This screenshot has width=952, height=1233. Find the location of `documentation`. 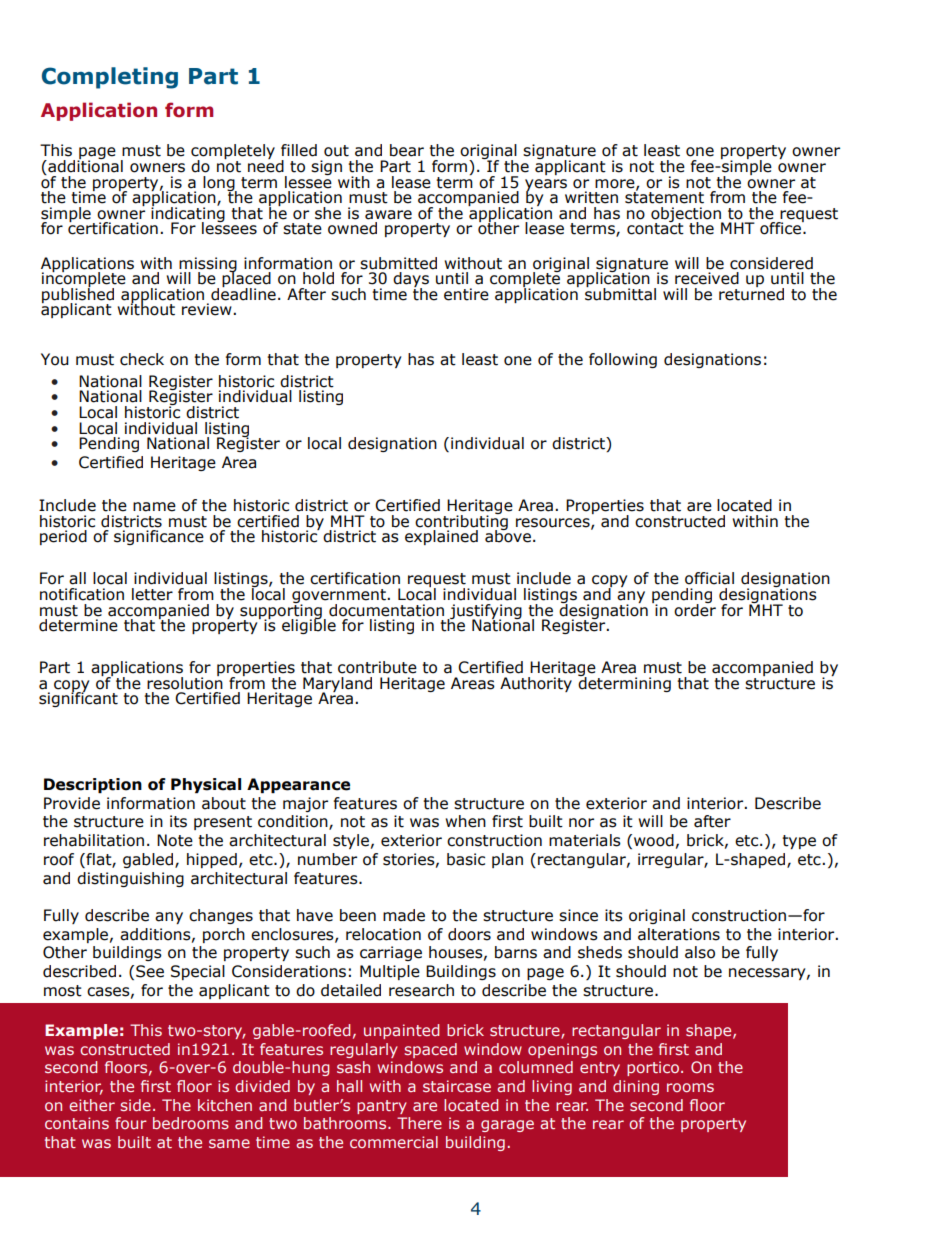

documentation is located at coordinates (386, 610).
